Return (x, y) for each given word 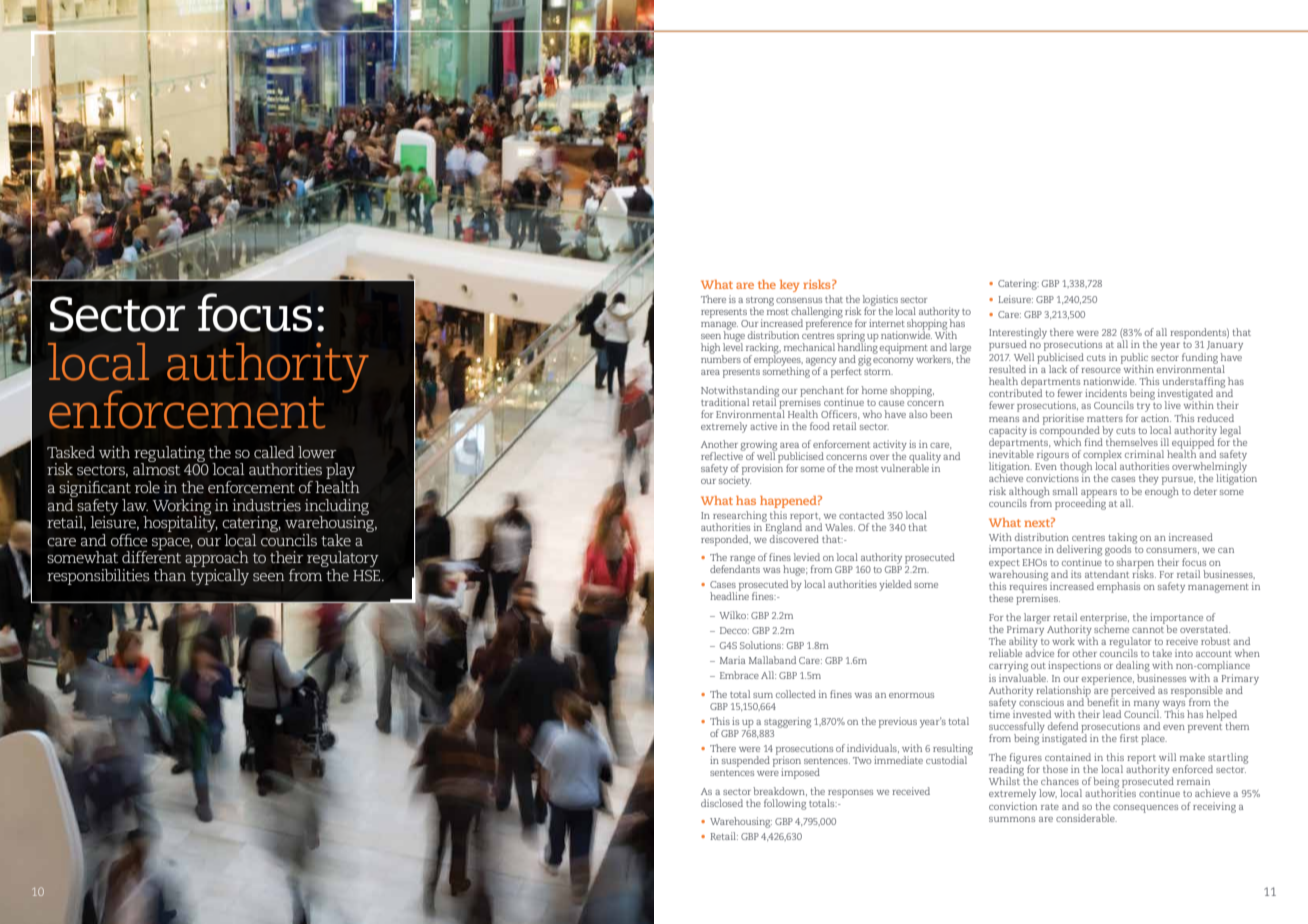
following (785, 804)
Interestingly (1018, 334)
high (710, 348)
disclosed (722, 803)
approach (217, 560)
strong (760, 302)
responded (726, 540)
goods (1119, 549)
